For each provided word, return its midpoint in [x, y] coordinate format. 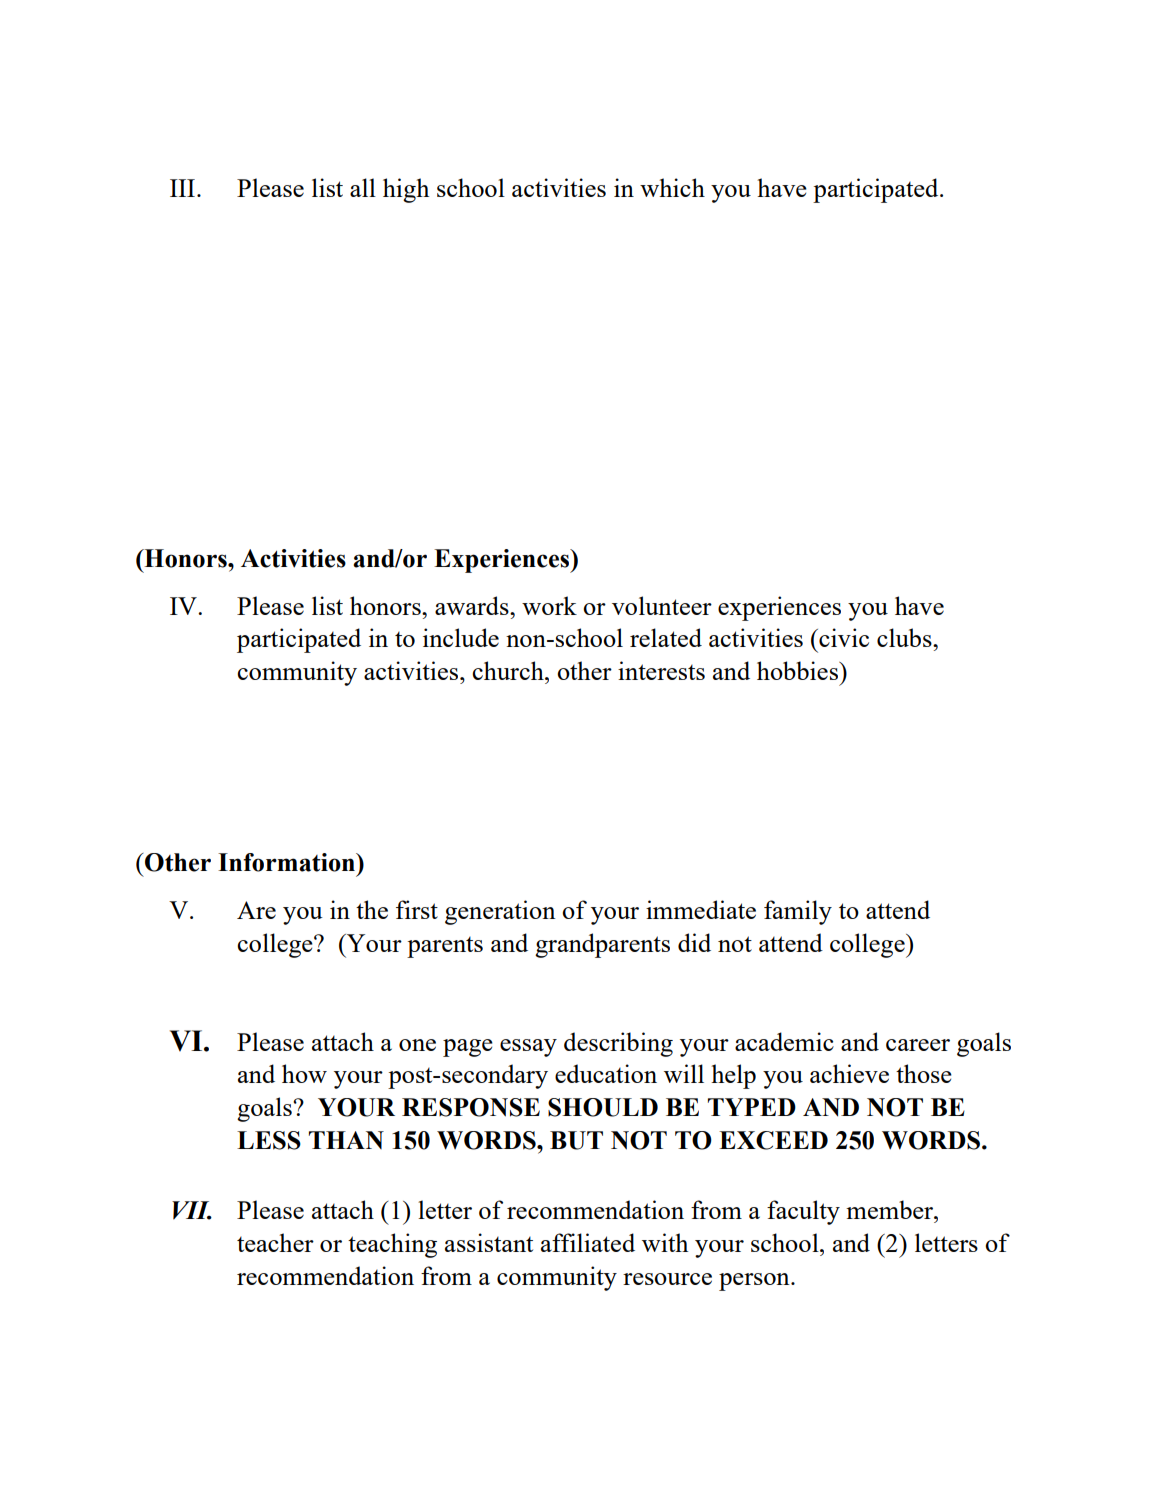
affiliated [588, 1242]
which [672, 187]
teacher [275, 1242]
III [184, 188]
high [406, 190]
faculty [803, 1212]
